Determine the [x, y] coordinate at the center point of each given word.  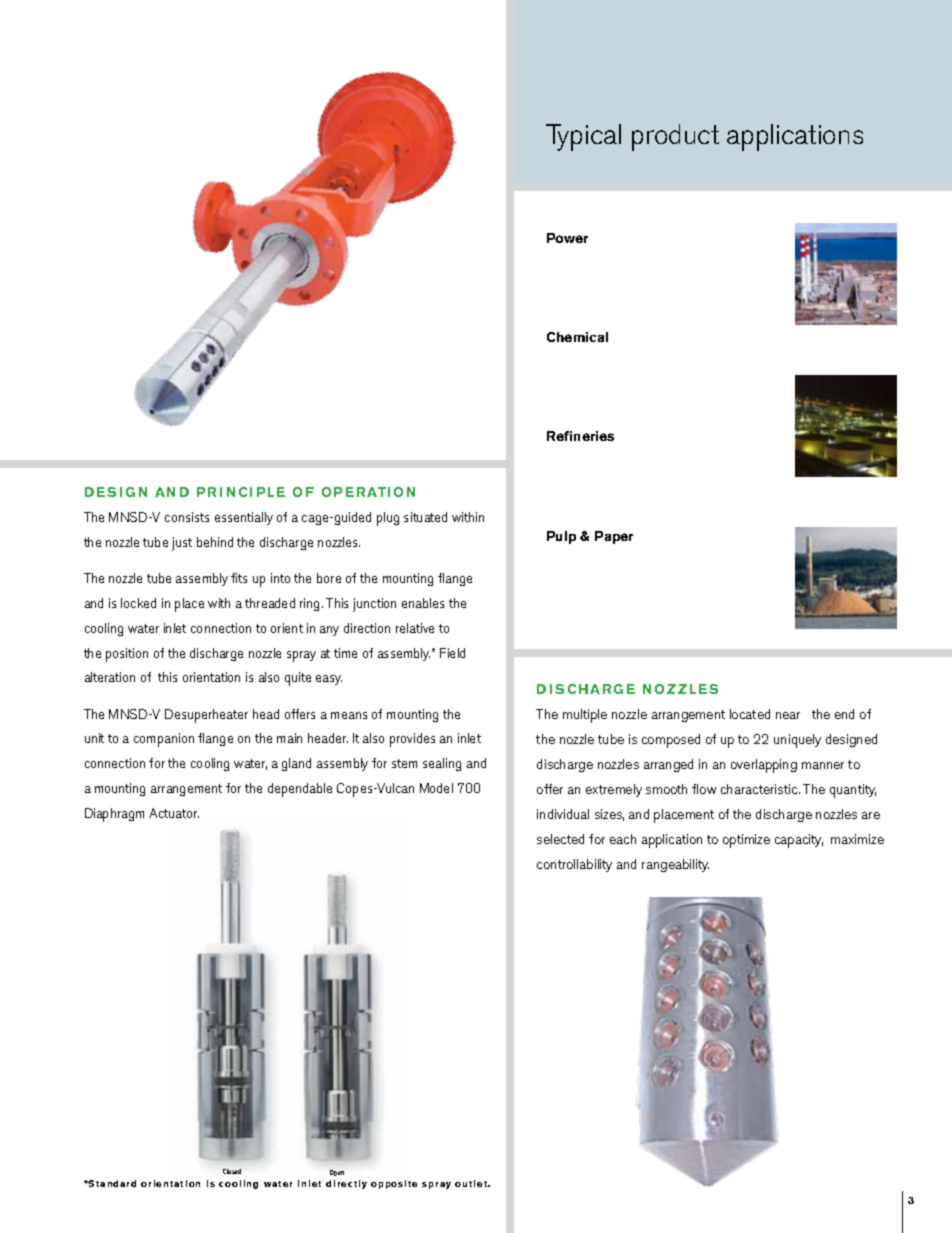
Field [452, 653]
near [788, 715]
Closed [232, 1171]
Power [567, 238]
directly [346, 1184]
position [127, 655]
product [675, 137]
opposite [394, 1184]
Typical [583, 137]
